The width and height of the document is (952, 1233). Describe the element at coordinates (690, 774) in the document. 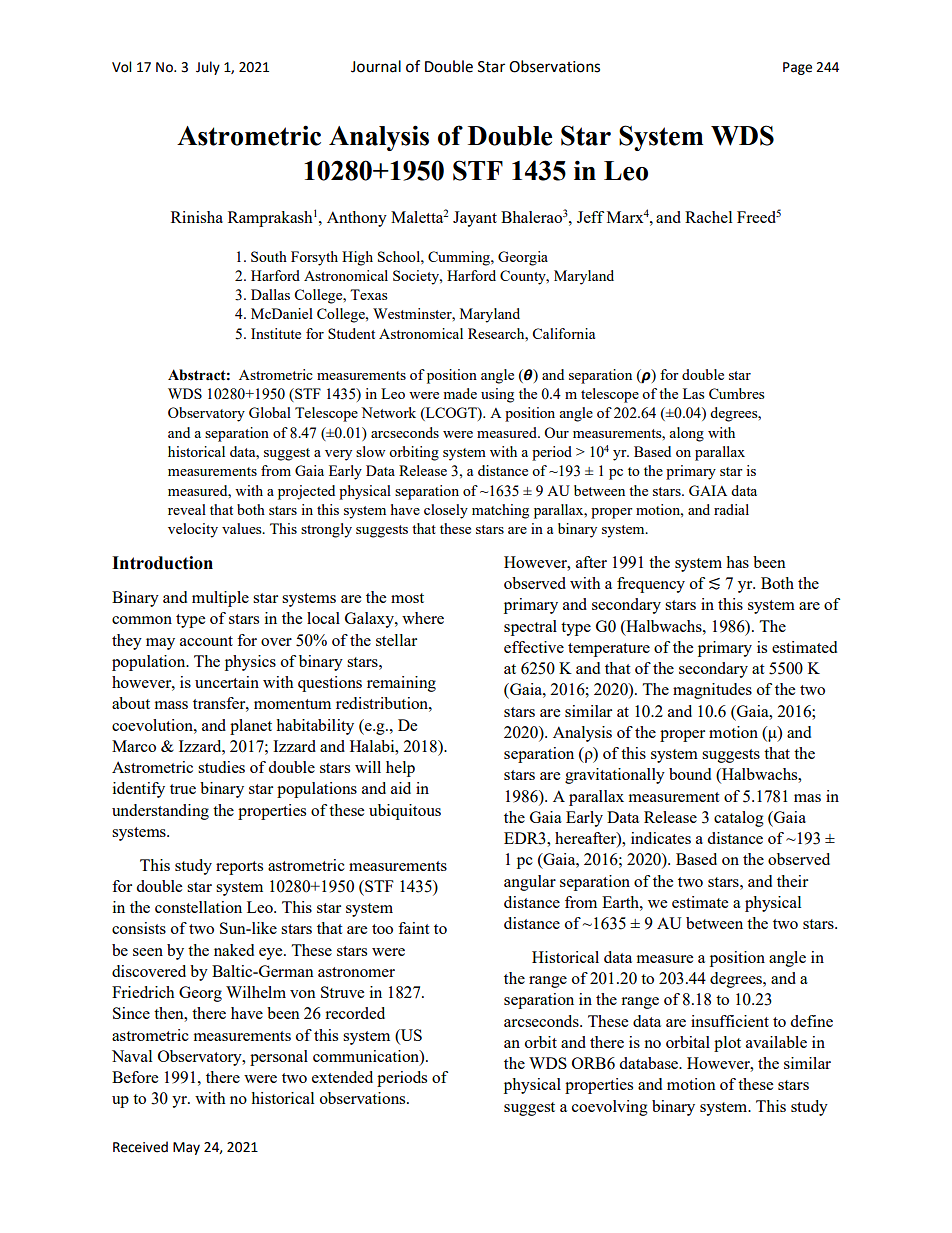

I see `bound` at that location.
